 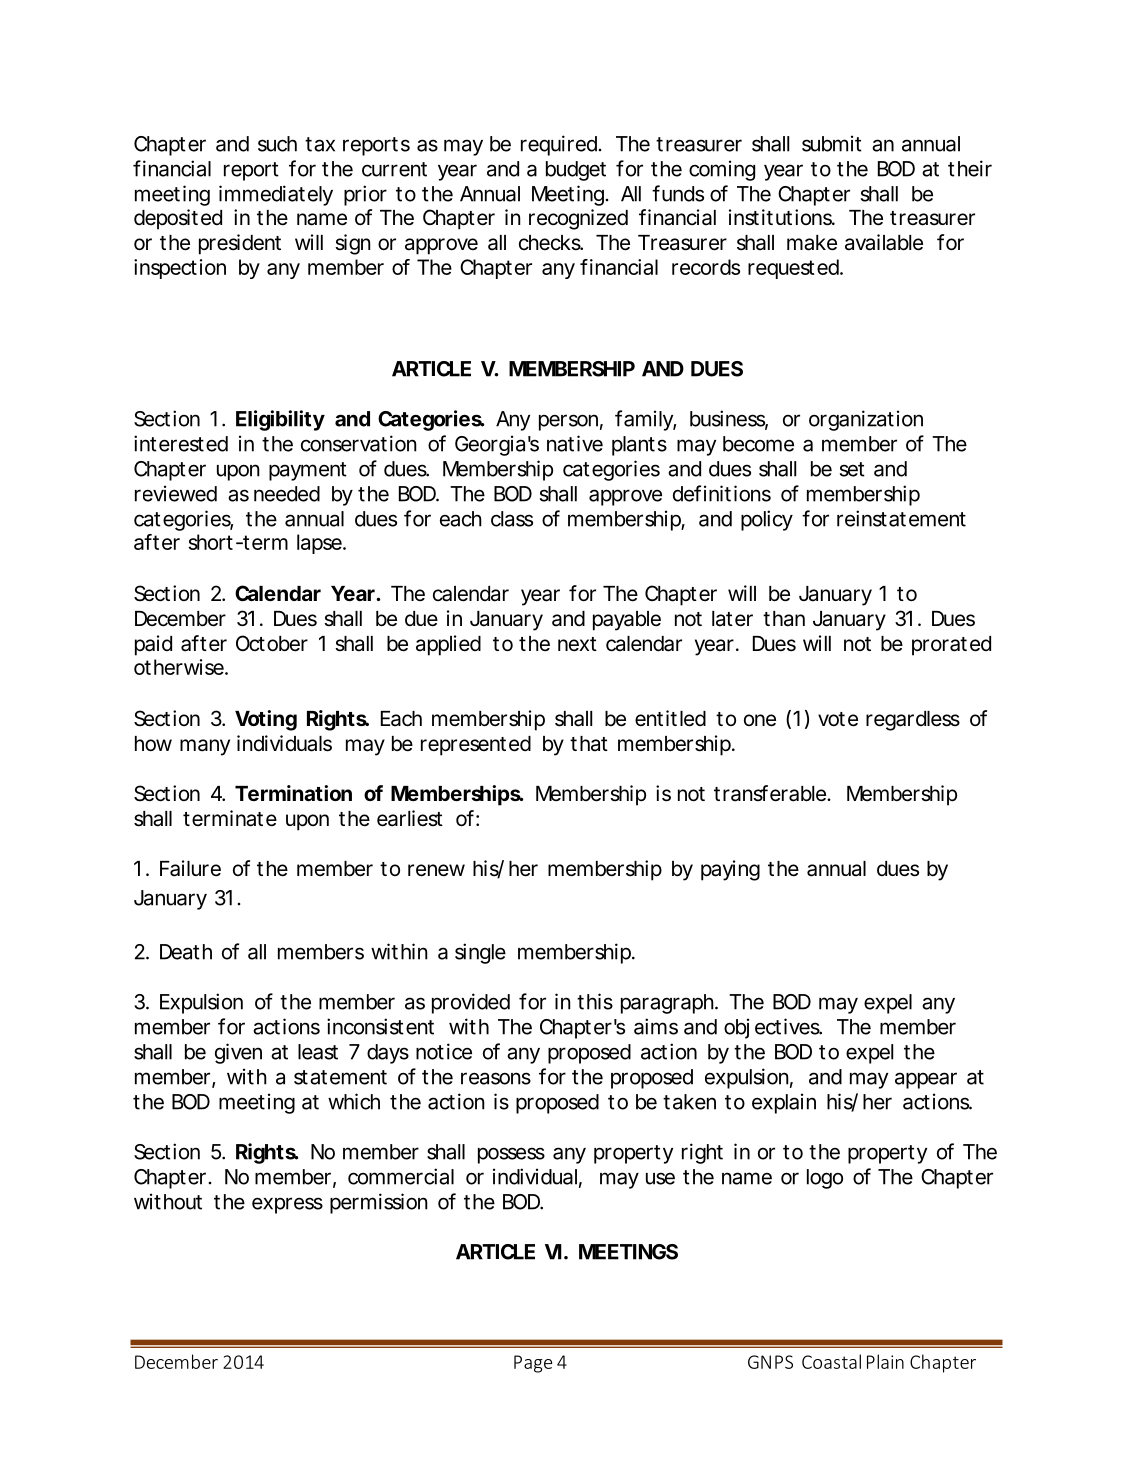 I want to click on submit, so click(x=832, y=143).
